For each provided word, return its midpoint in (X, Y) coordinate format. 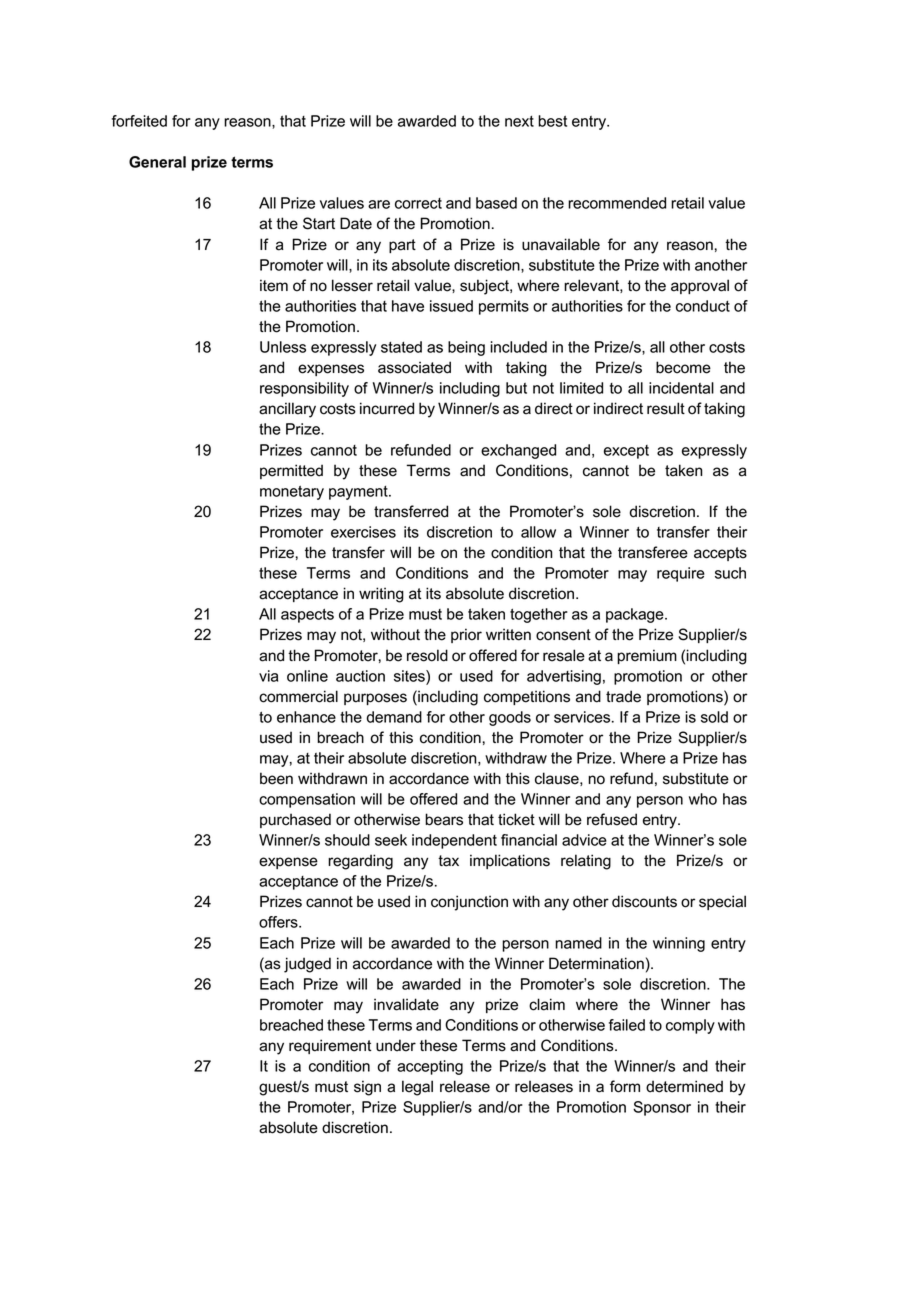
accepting (430, 1067)
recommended (617, 203)
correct (418, 203)
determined (684, 1086)
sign (367, 1088)
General (157, 162)
